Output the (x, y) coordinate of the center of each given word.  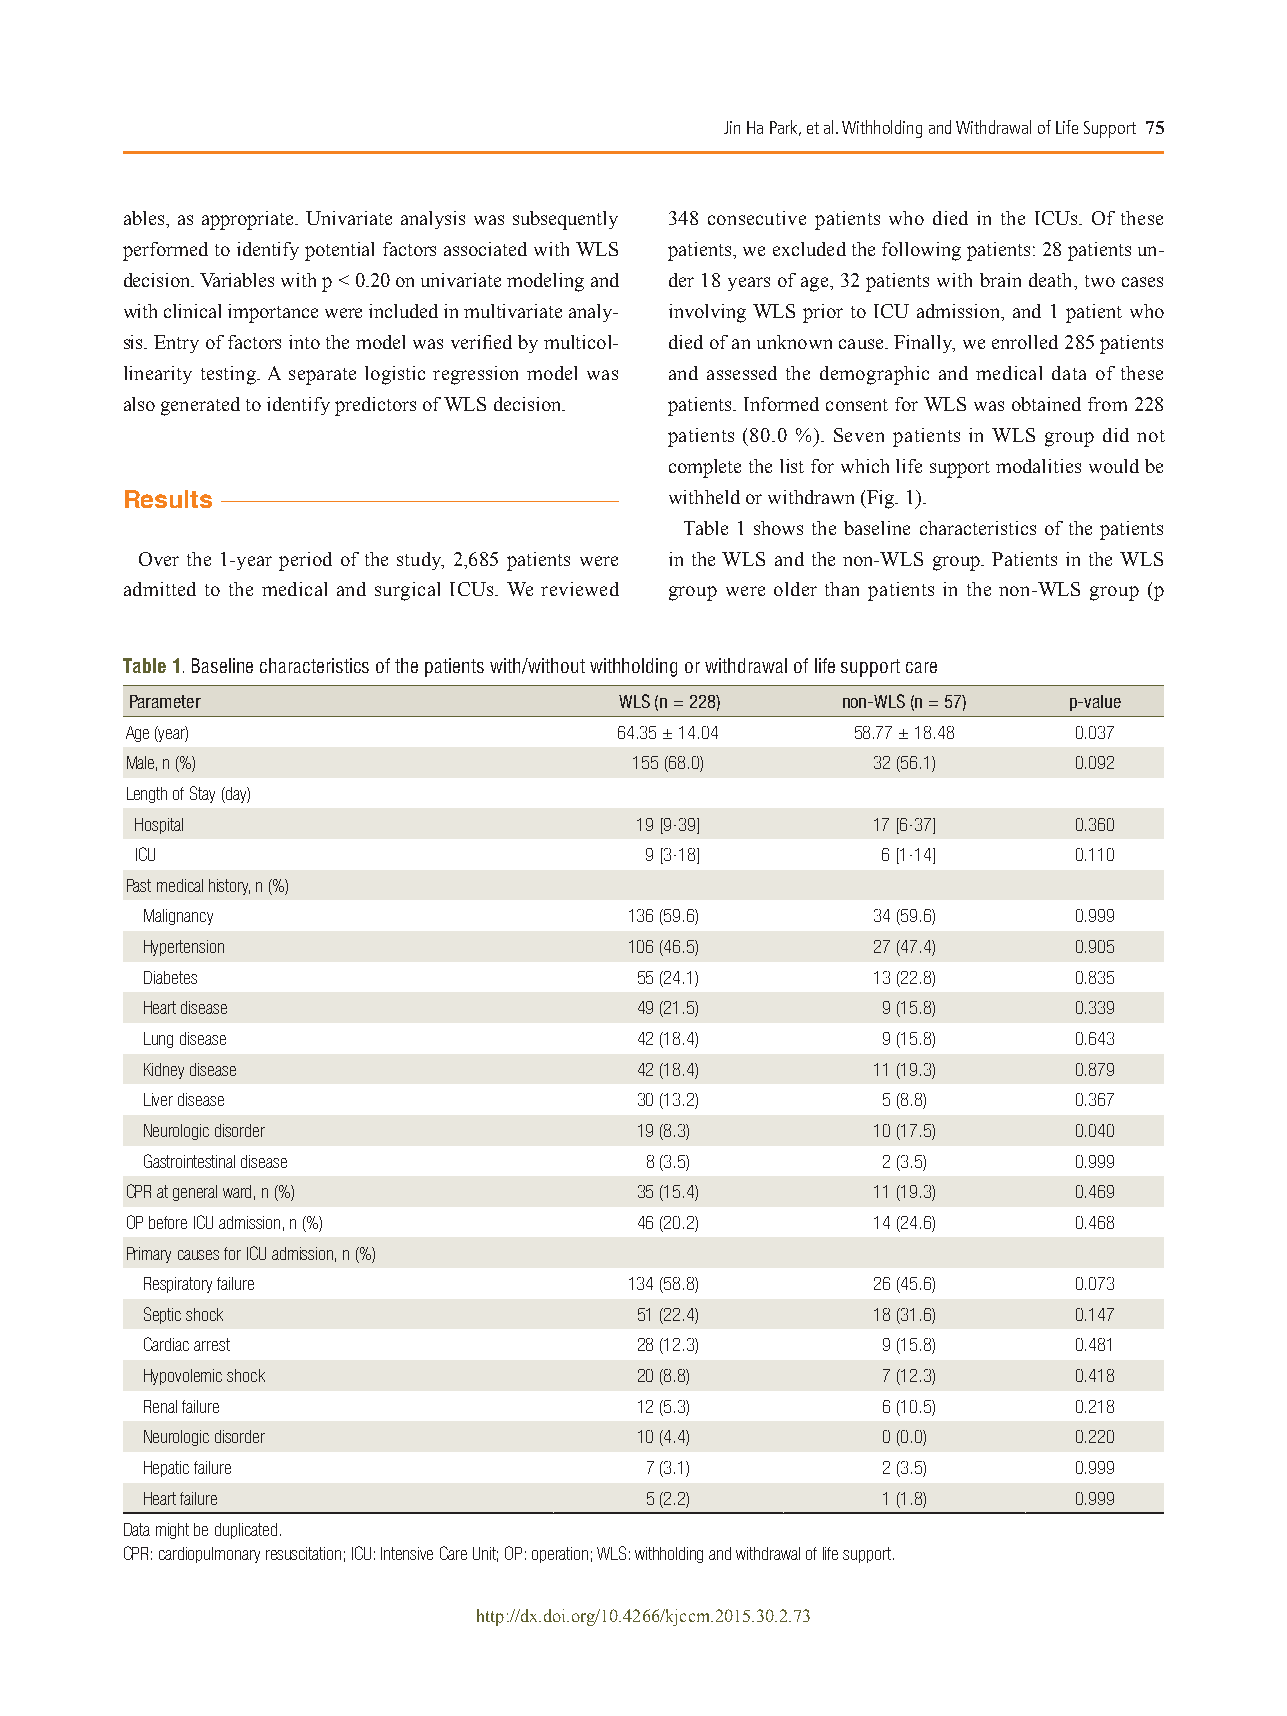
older (795, 589)
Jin (732, 127)
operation (560, 1555)
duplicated (246, 1531)
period (305, 561)
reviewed (580, 589)
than (842, 589)
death (1052, 280)
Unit (485, 1554)
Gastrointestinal (189, 1161)
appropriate (249, 220)
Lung (158, 1040)
